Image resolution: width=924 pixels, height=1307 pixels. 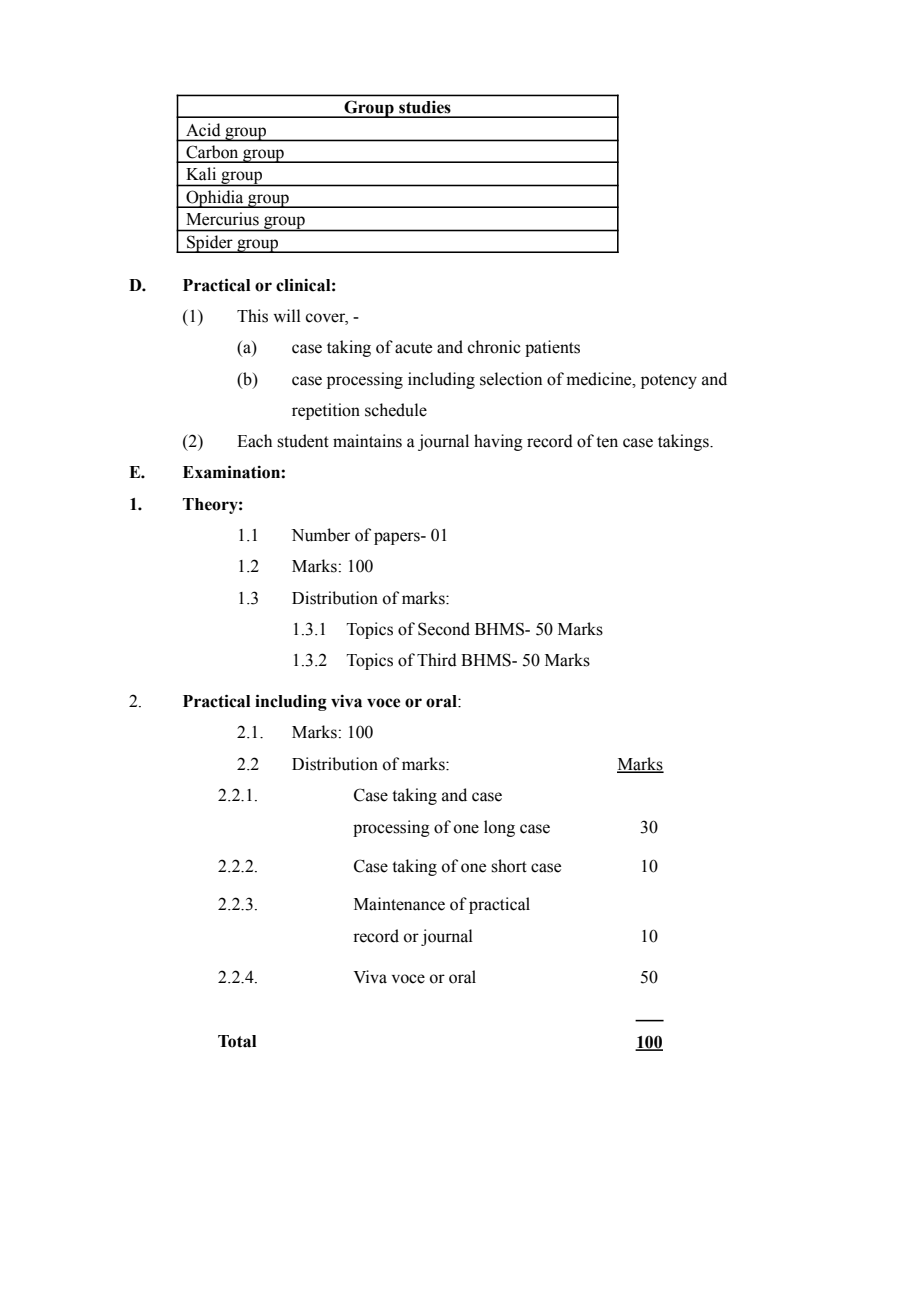 I want to click on acute, so click(x=413, y=348).
